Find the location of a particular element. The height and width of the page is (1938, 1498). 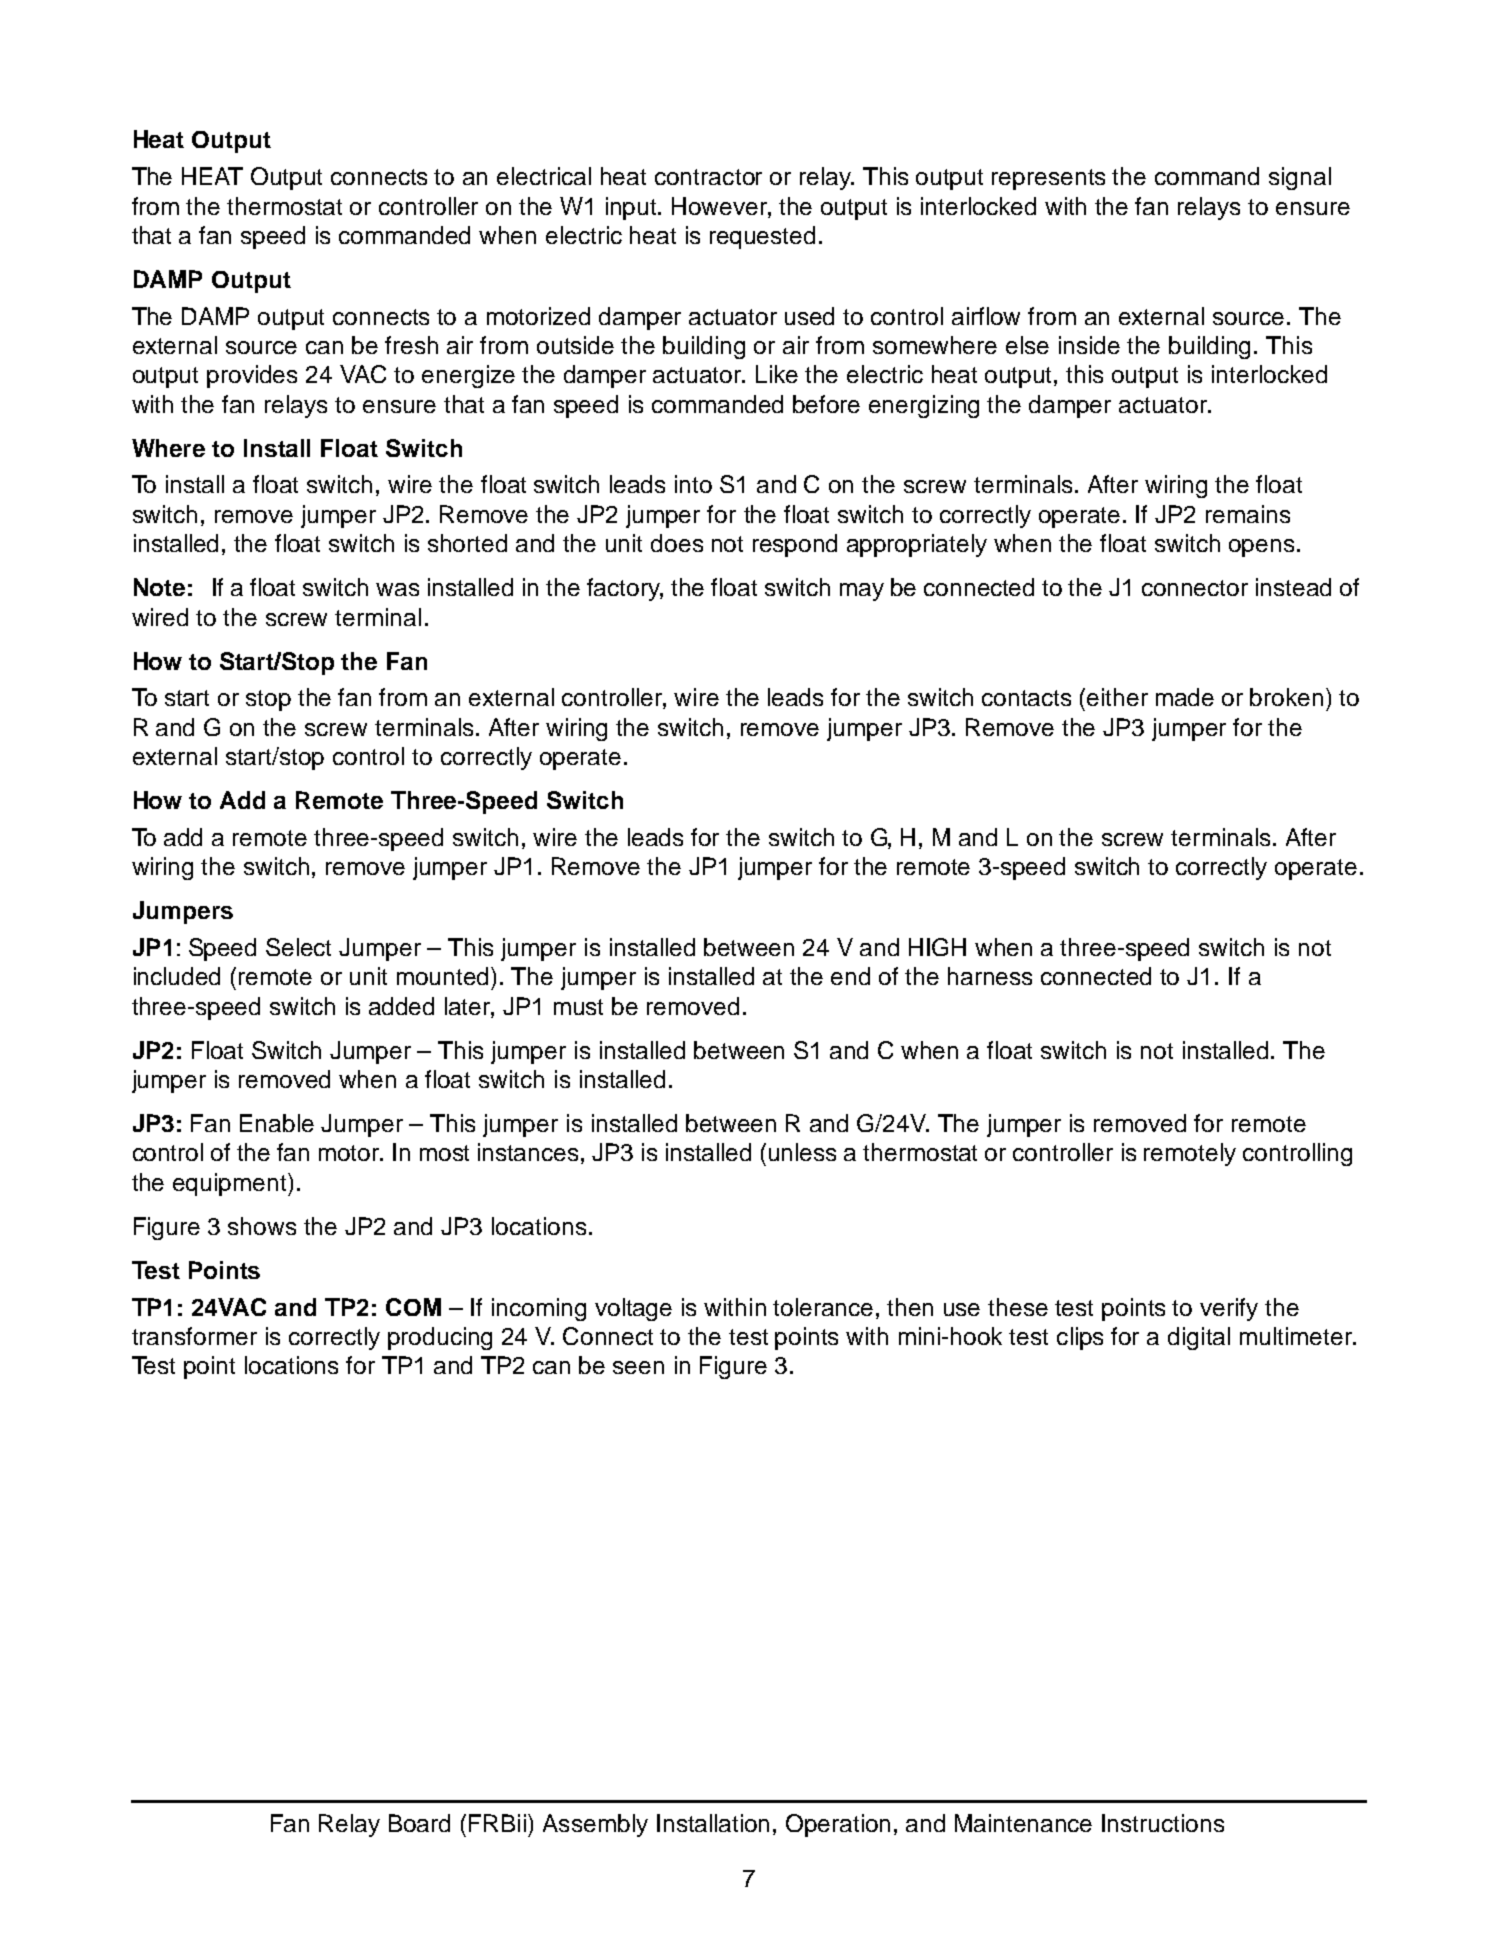

shows is located at coordinates (262, 1226).
